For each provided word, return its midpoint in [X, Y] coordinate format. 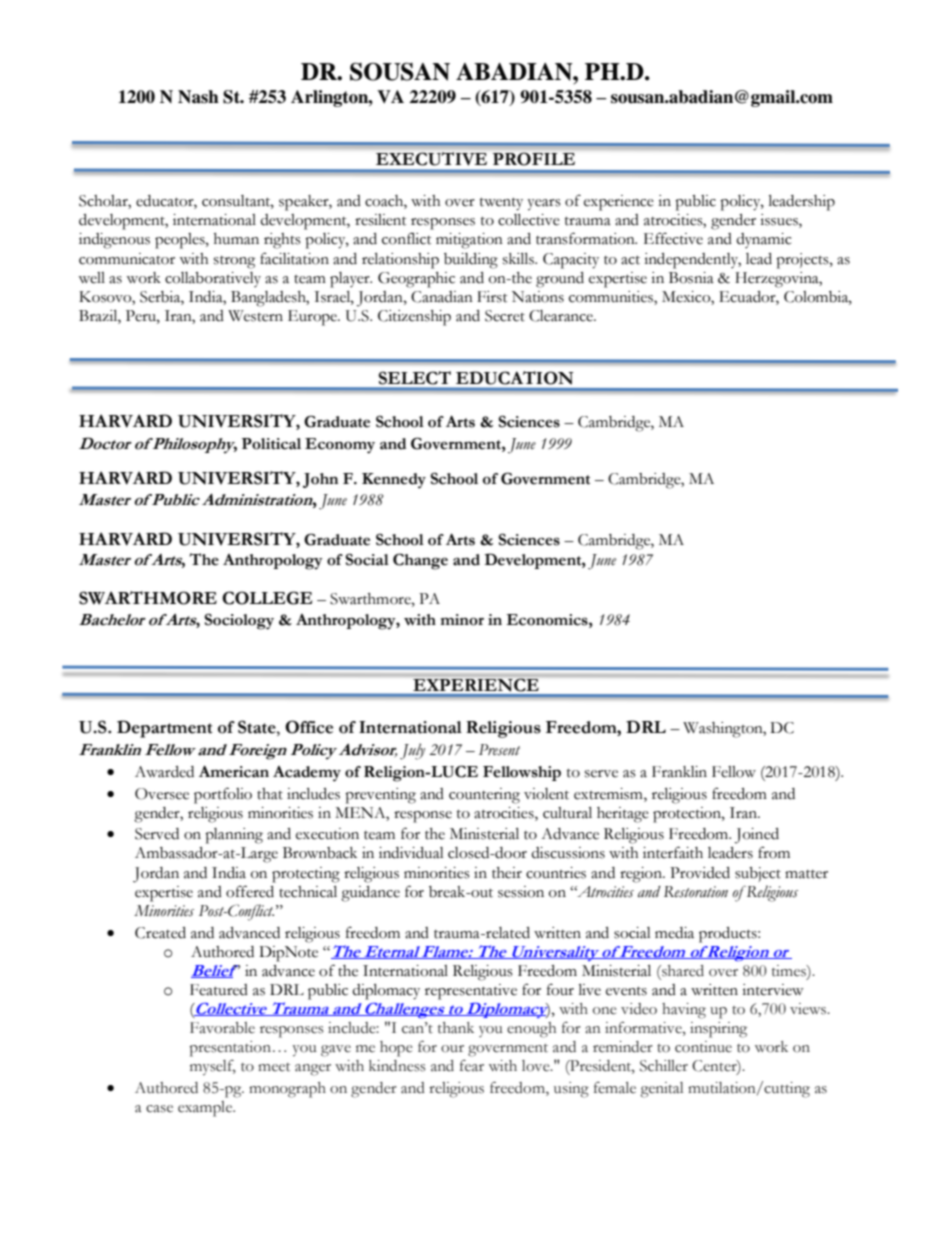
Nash [198, 97]
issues [780, 221]
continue [703, 1047]
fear [472, 1066]
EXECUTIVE [431, 158]
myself [213, 1067]
